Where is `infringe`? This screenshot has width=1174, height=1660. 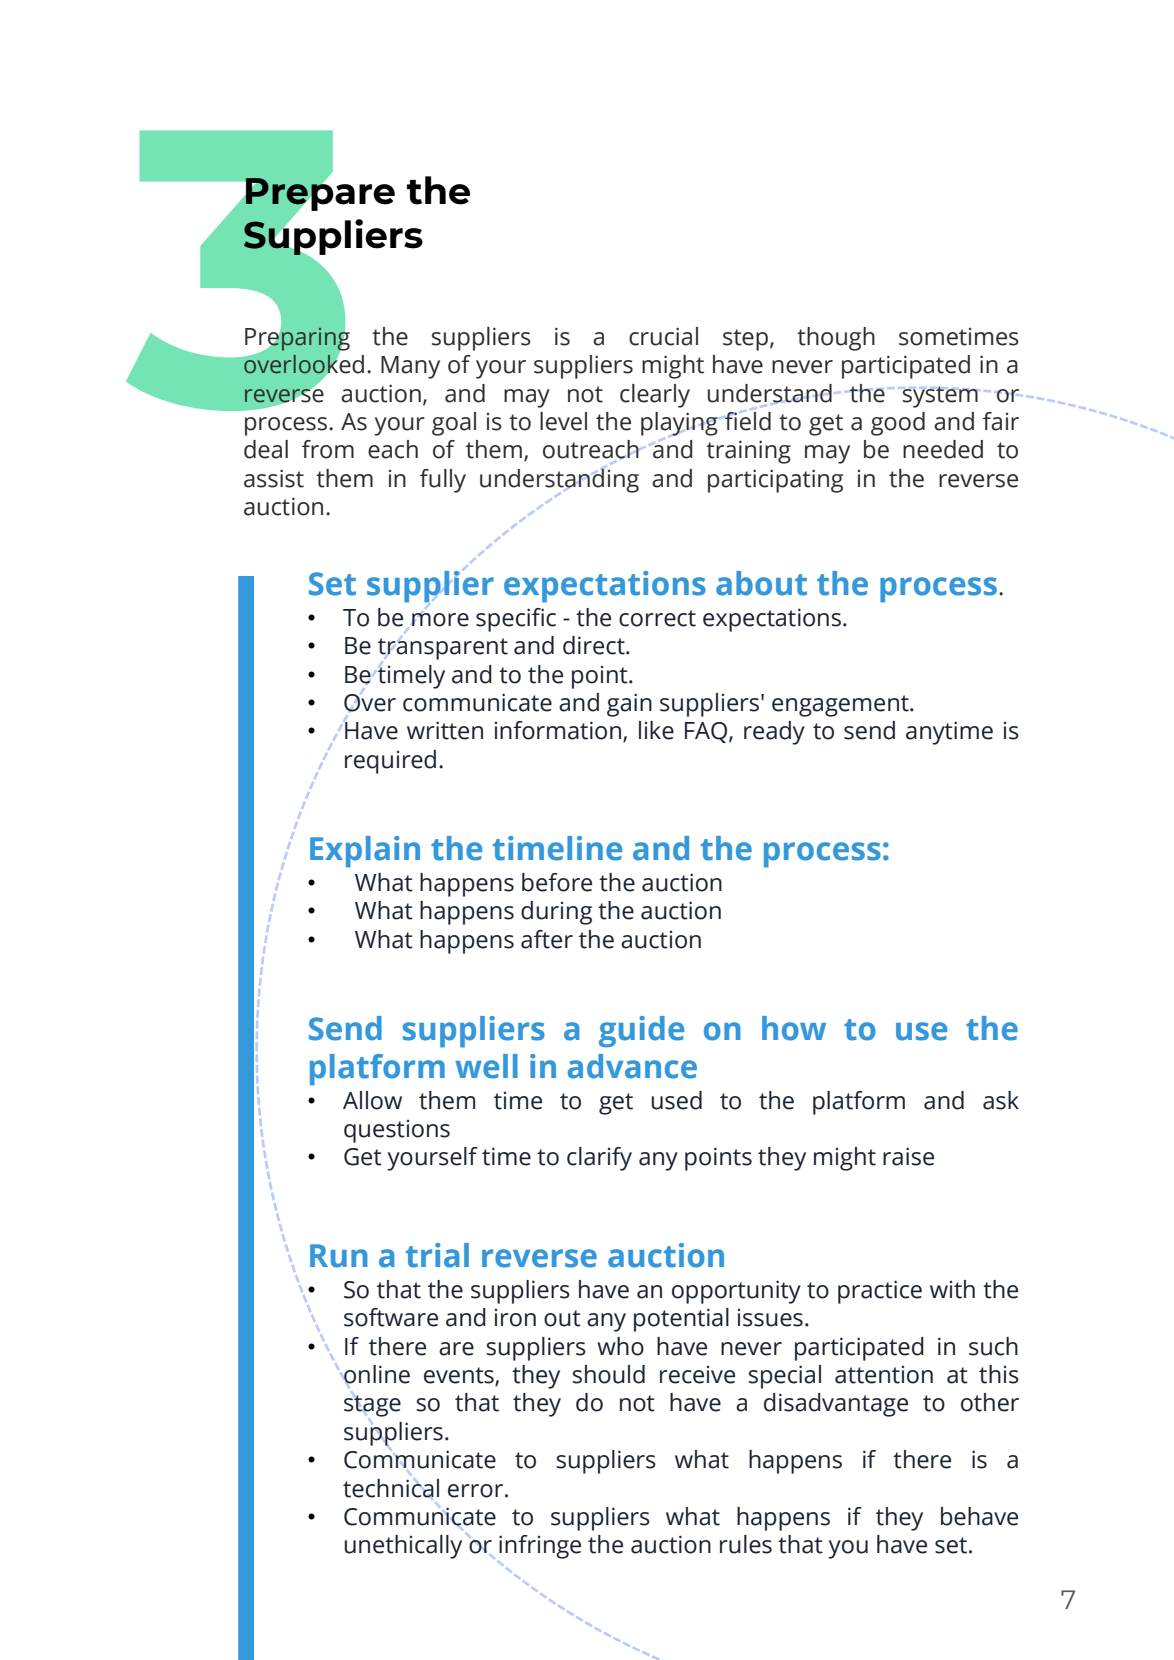 infringe is located at coordinates (540, 1547).
